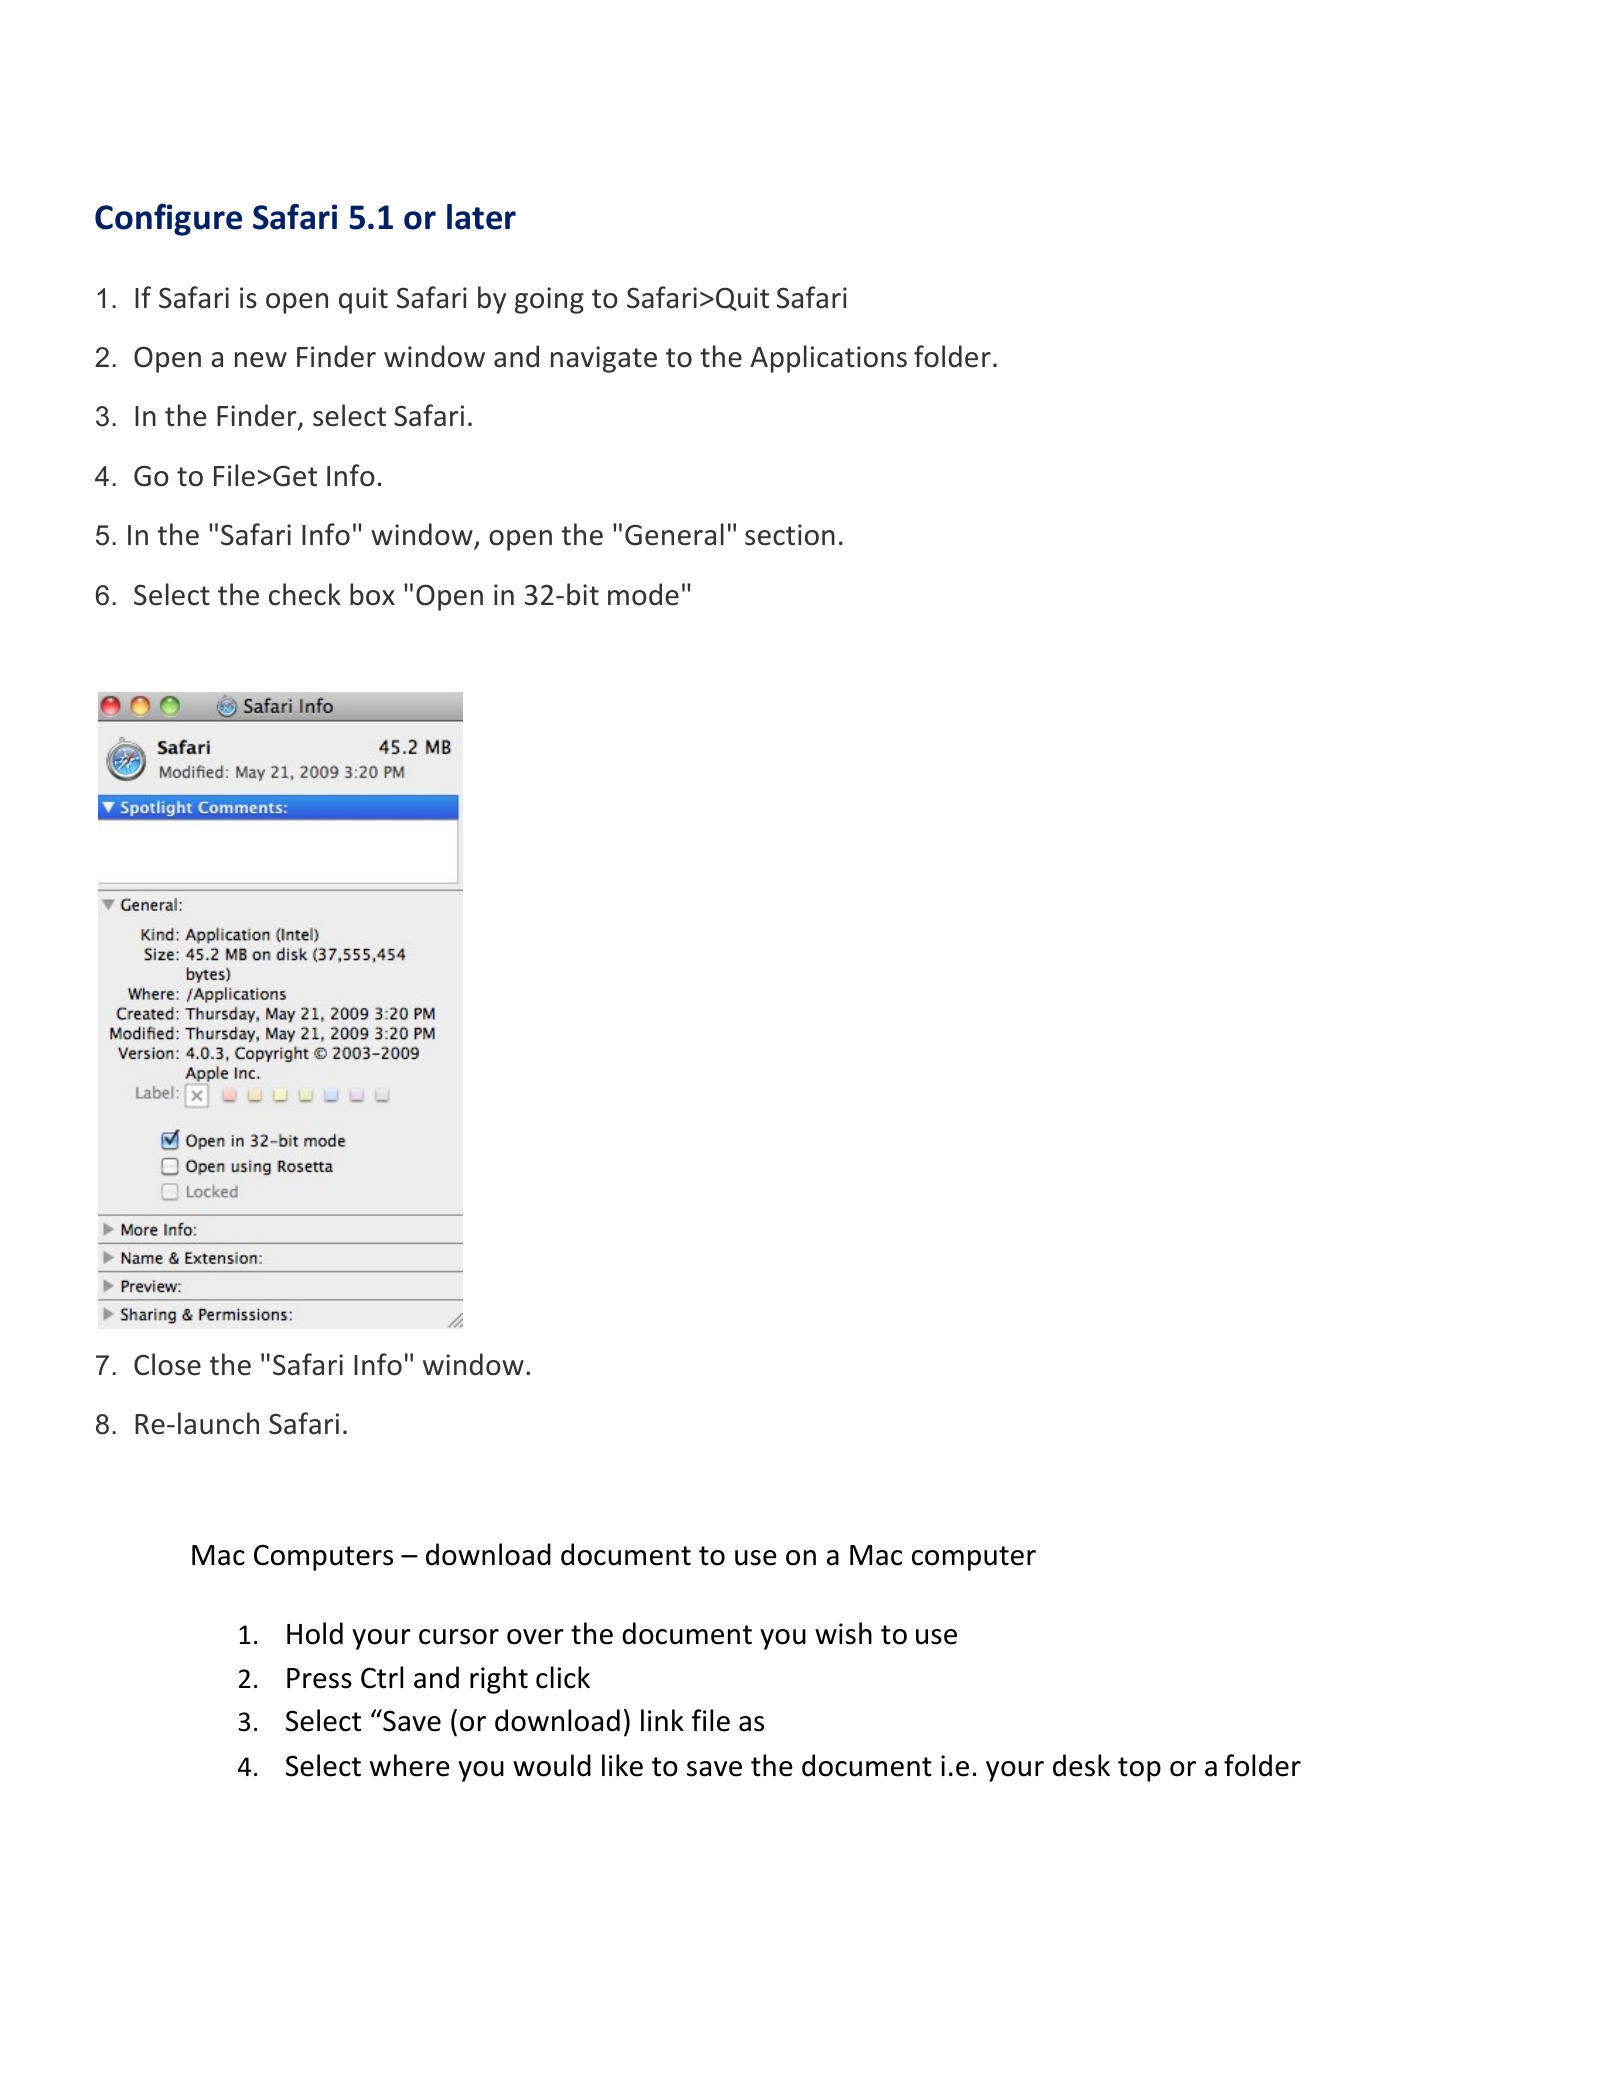 The width and height of the screenshot is (1614, 2089). What do you see at coordinates (828, 359) in the screenshot?
I see `Applications` at bounding box center [828, 359].
